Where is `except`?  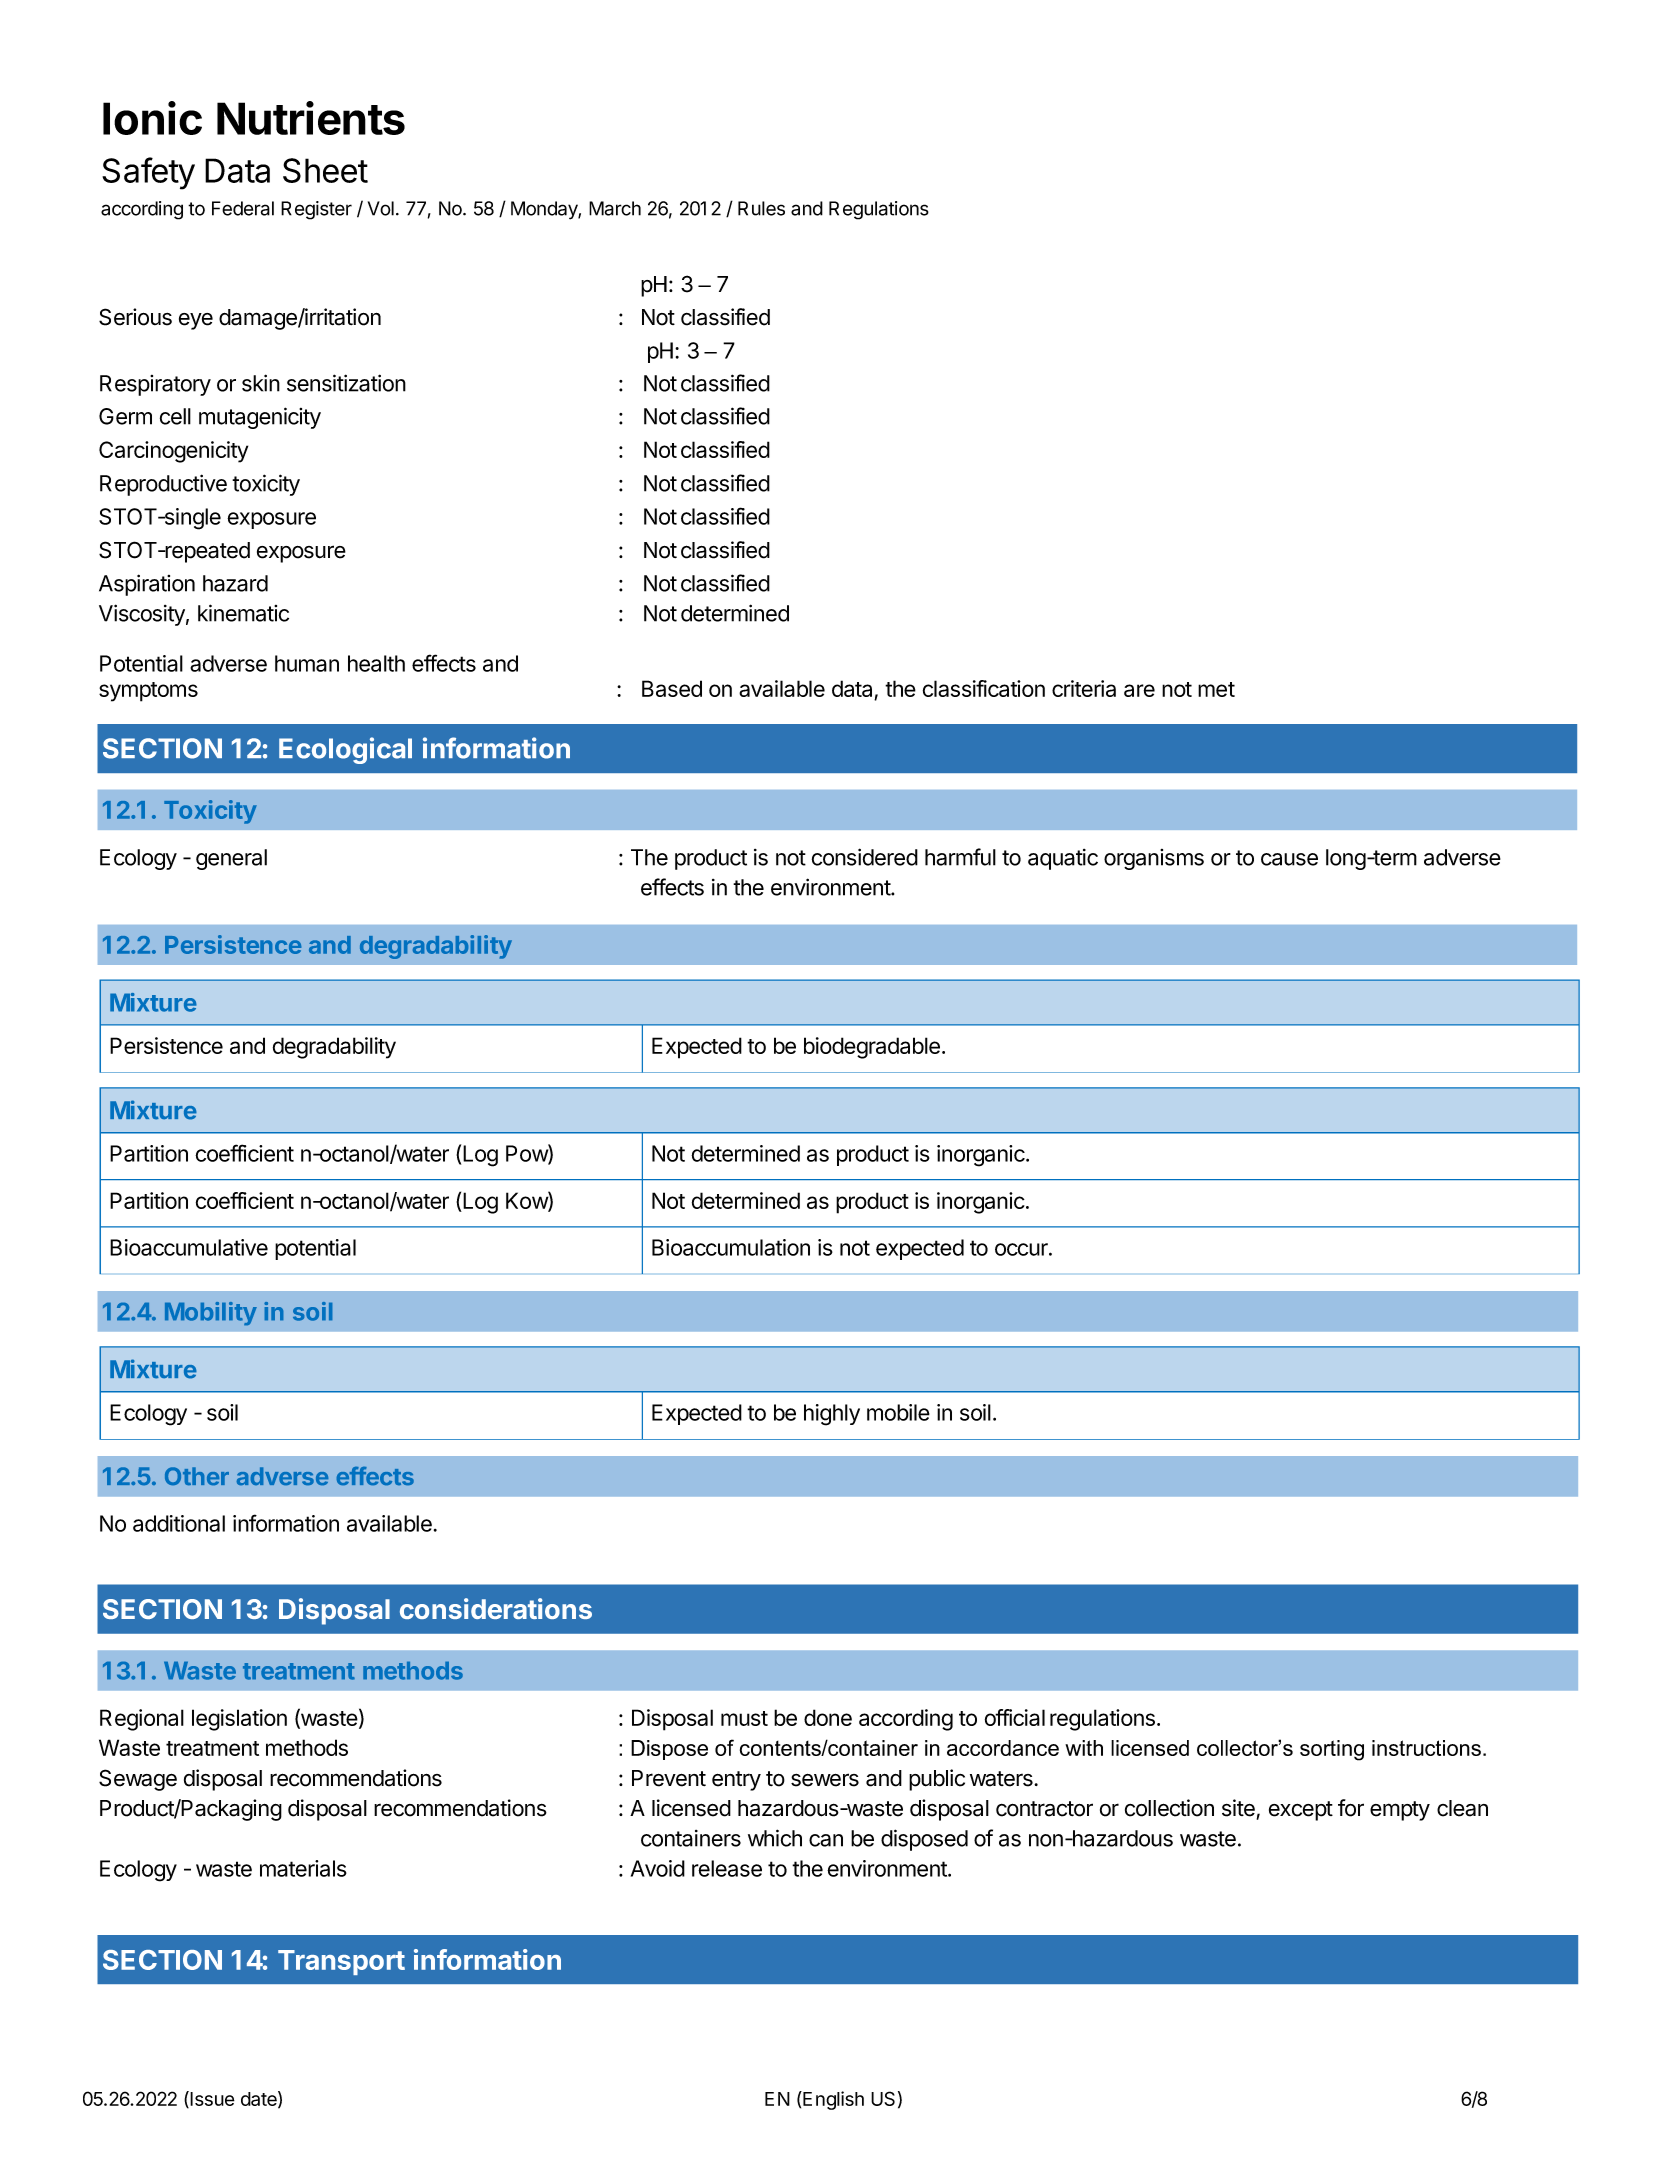 except is located at coordinates (1301, 1811).
